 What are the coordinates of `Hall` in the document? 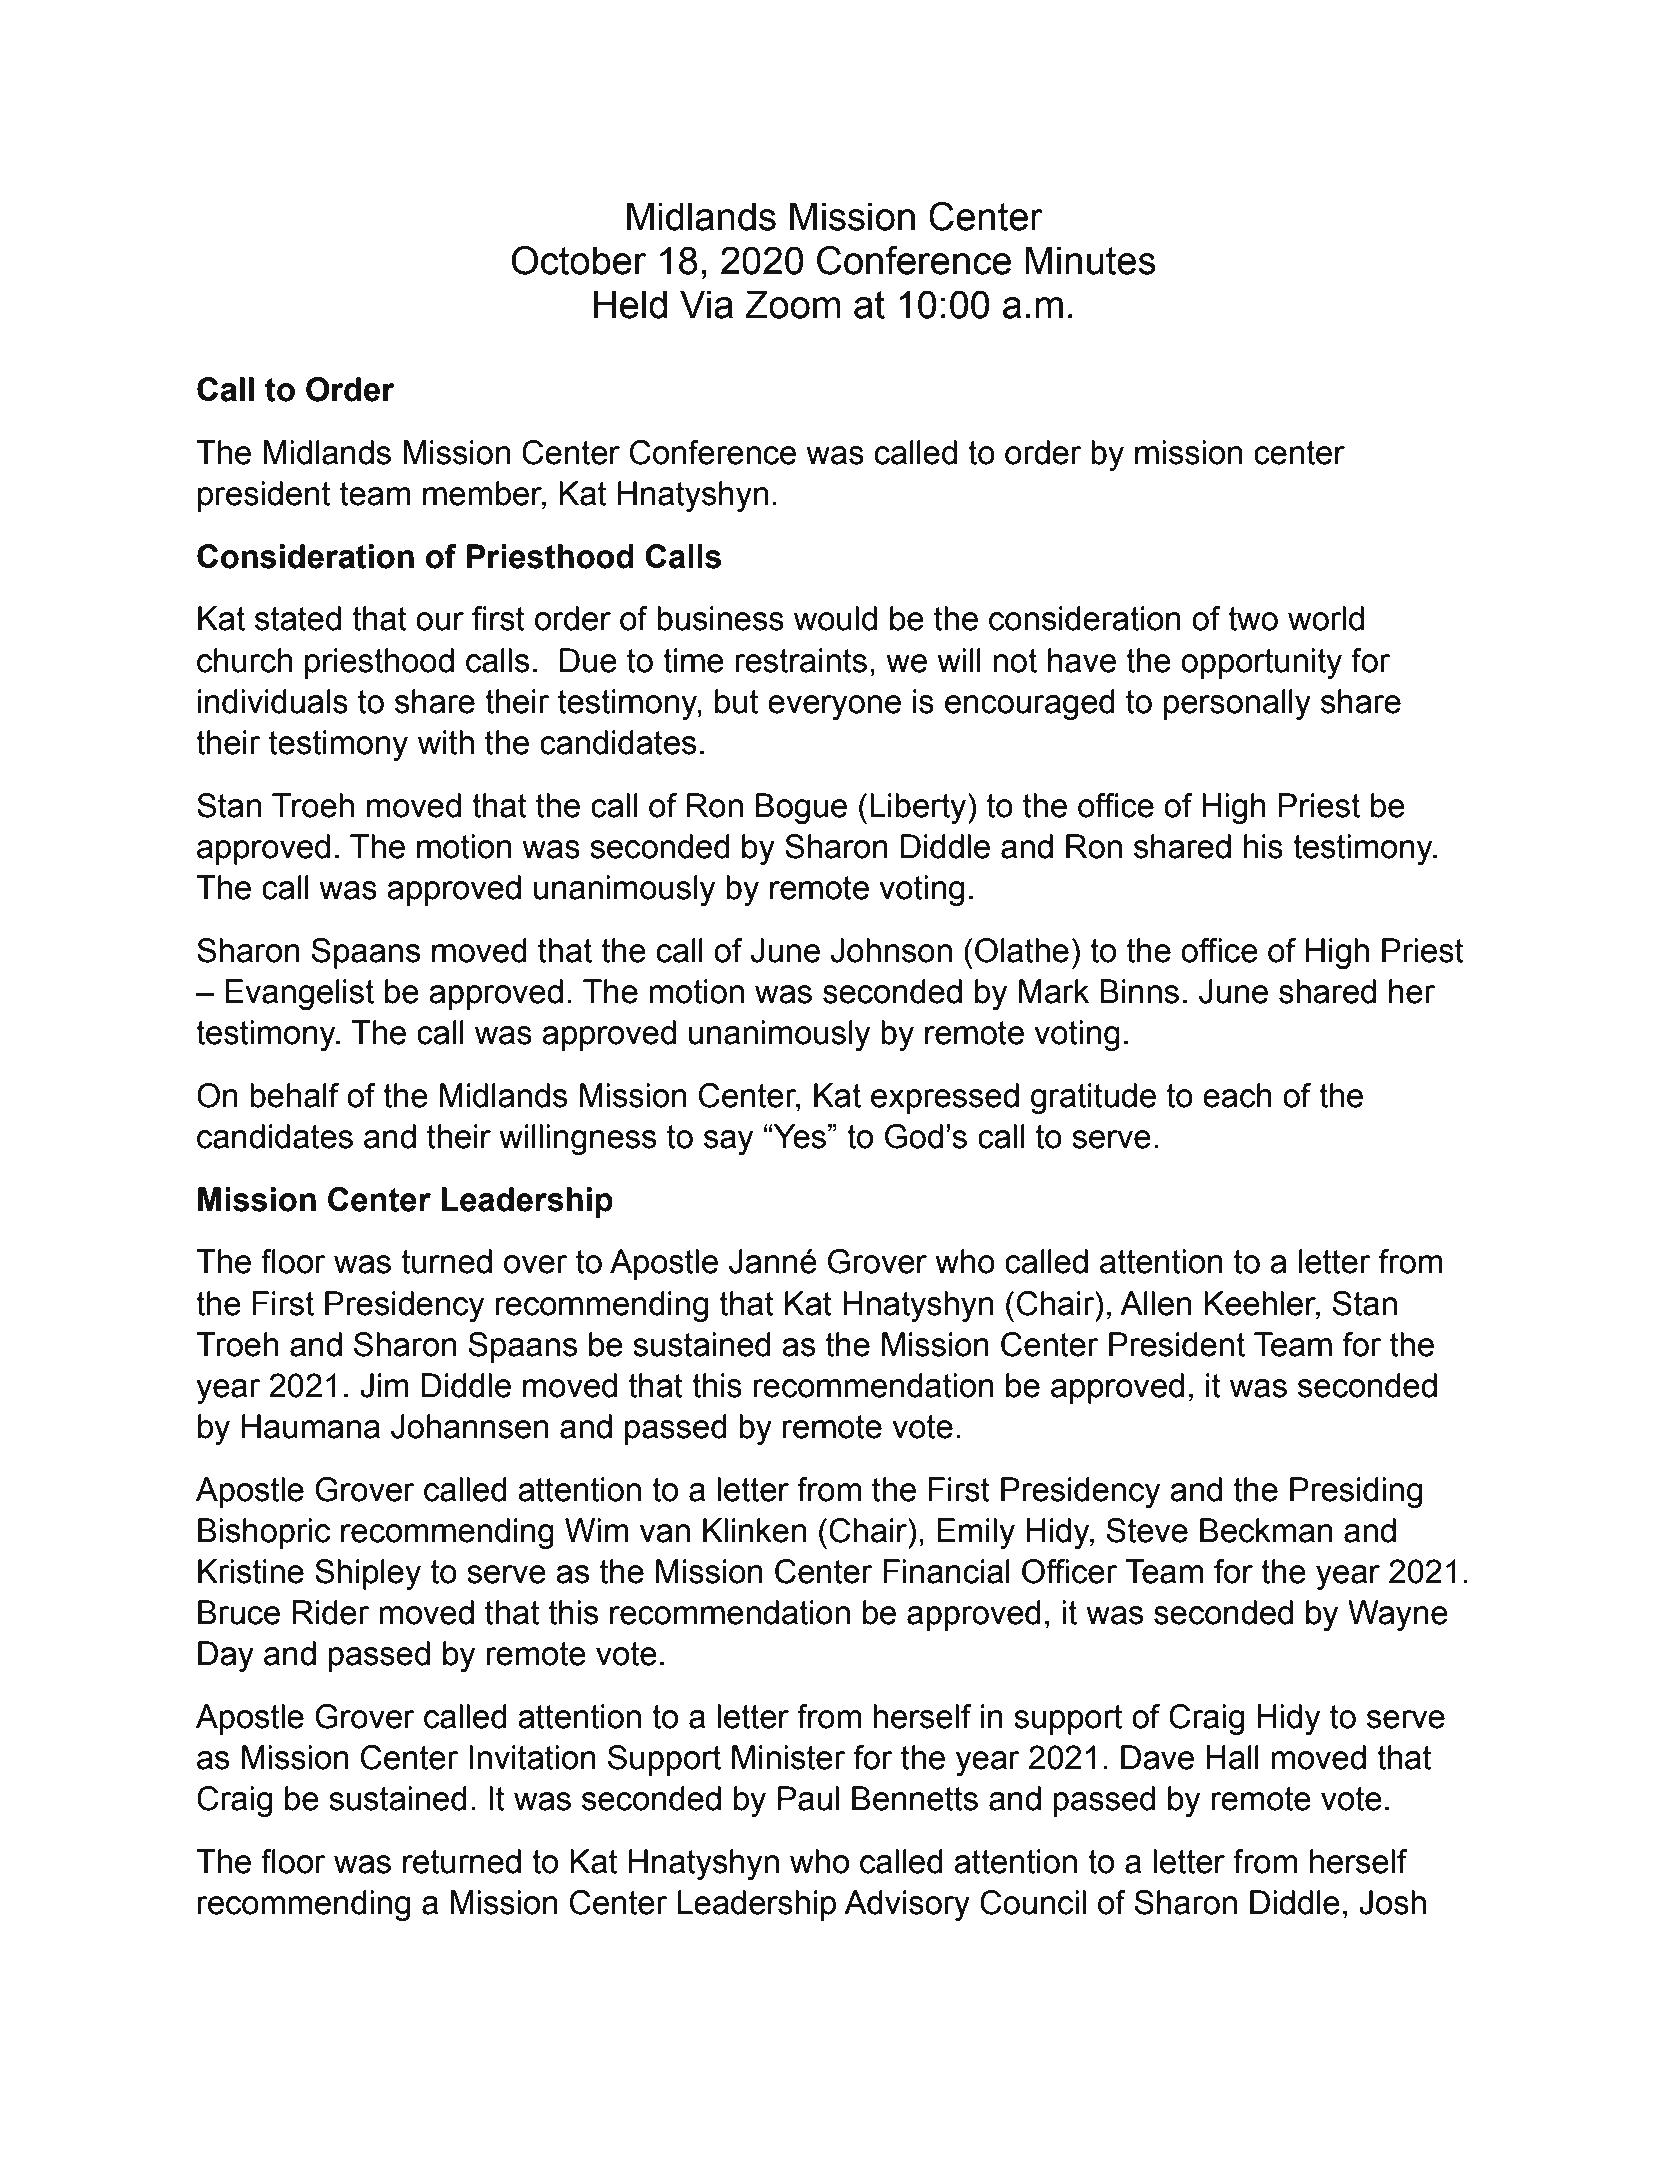 It's located at (1233, 1757).
